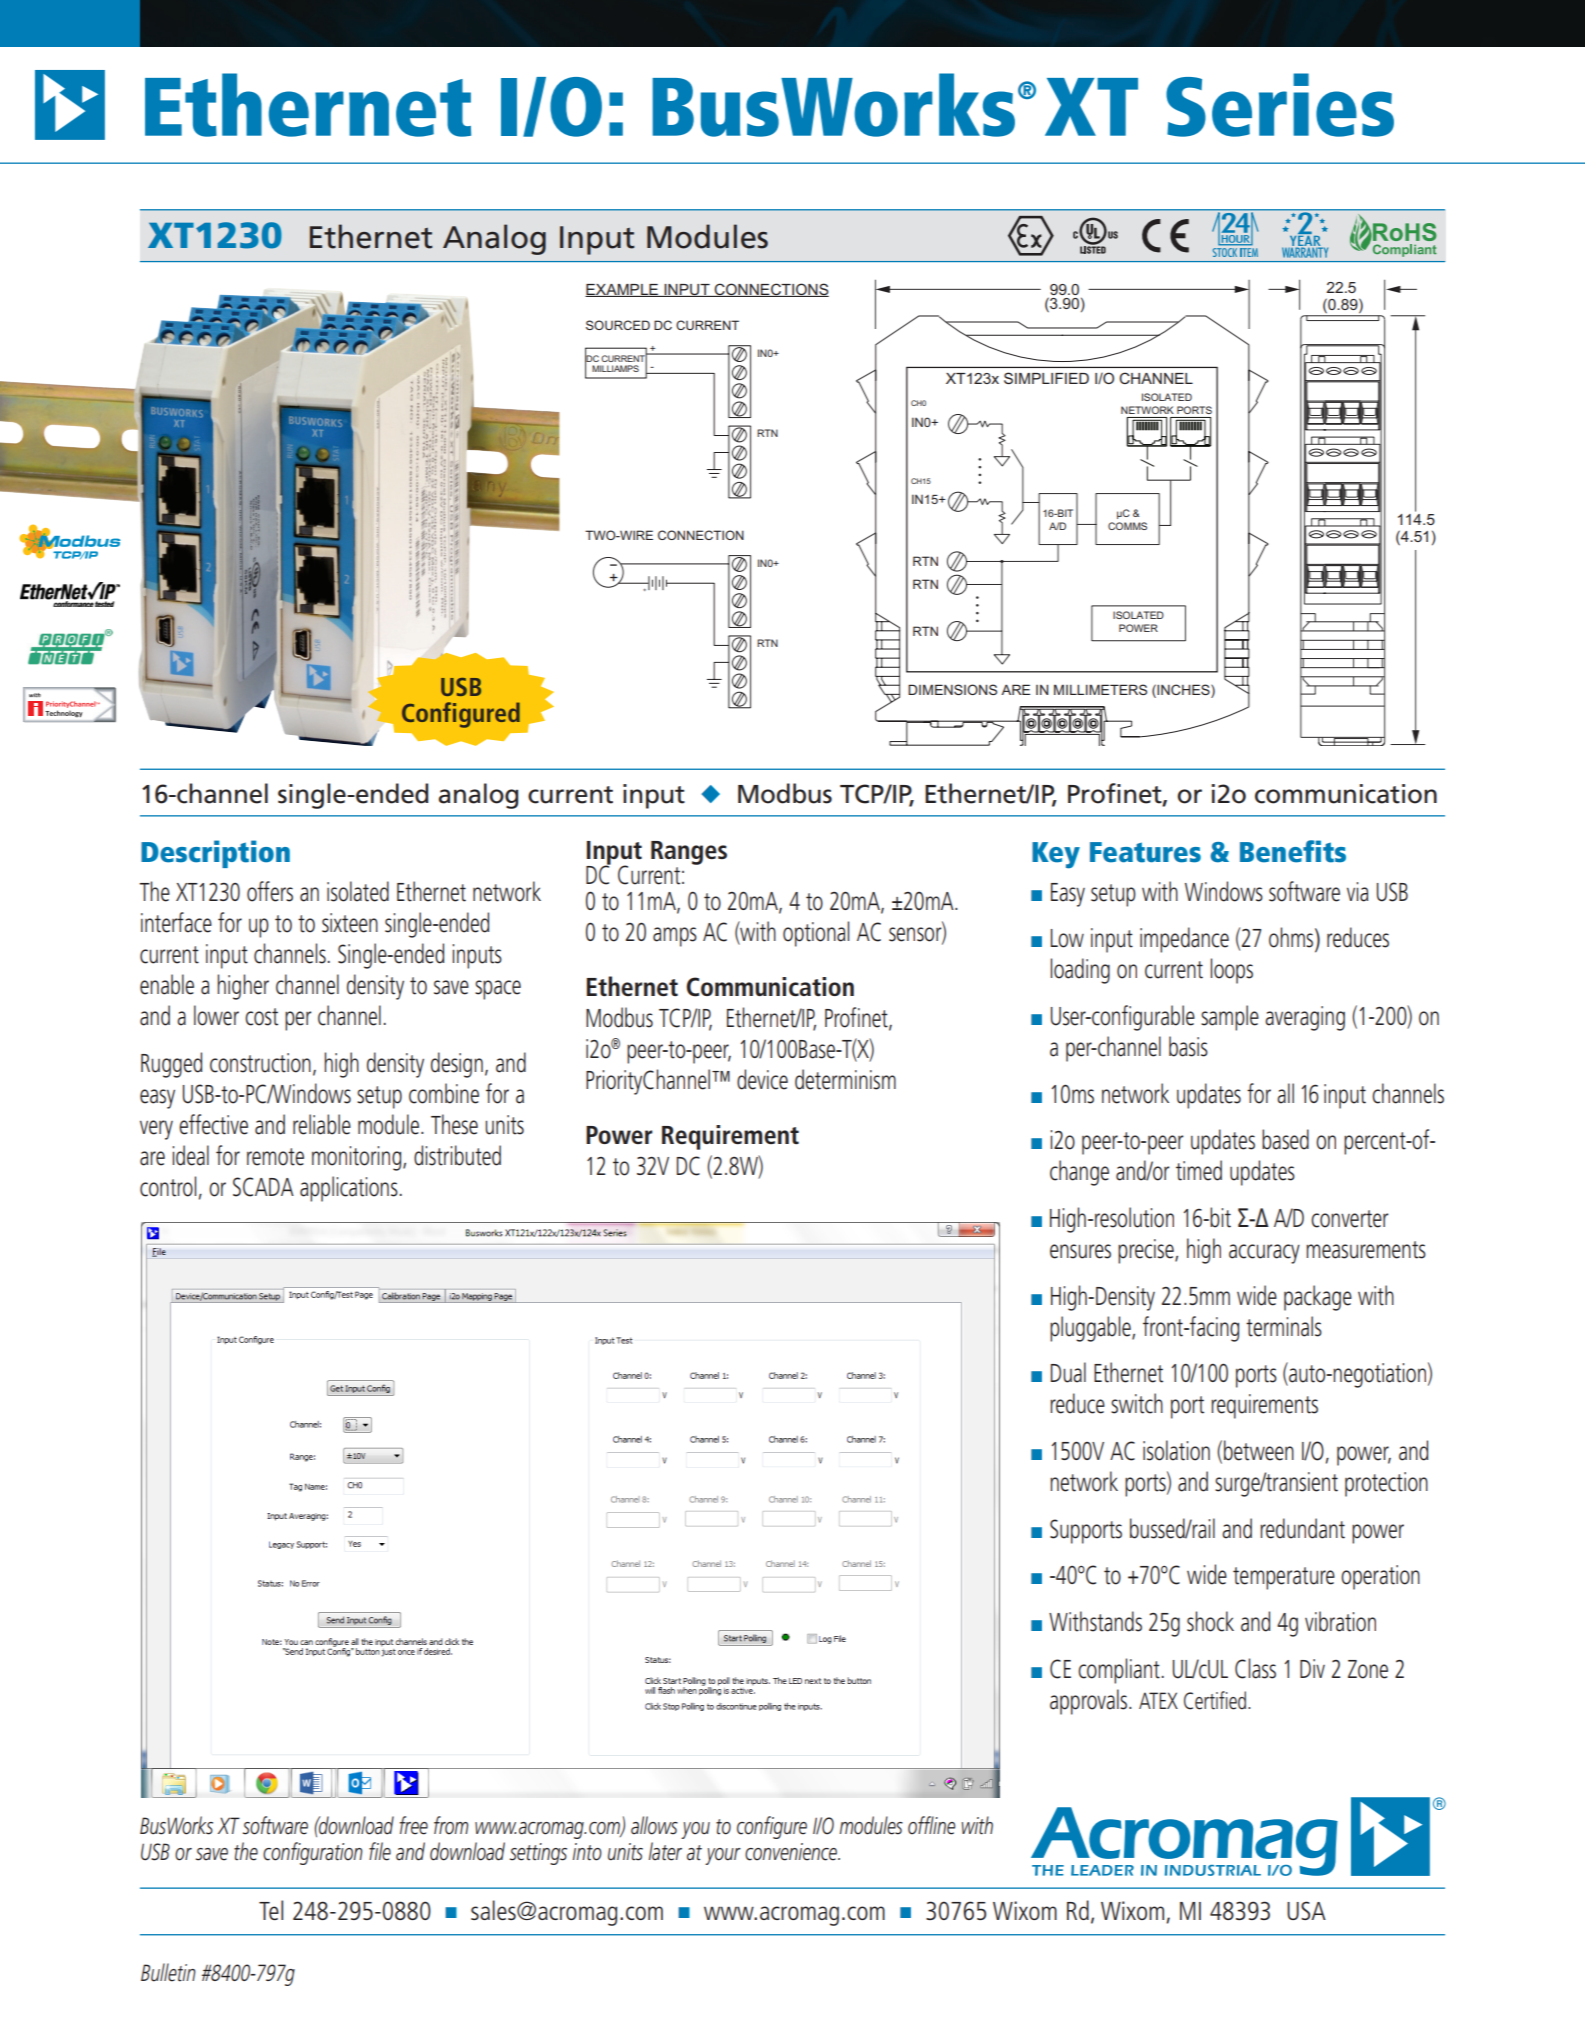  I want to click on applications, so click(349, 1189).
